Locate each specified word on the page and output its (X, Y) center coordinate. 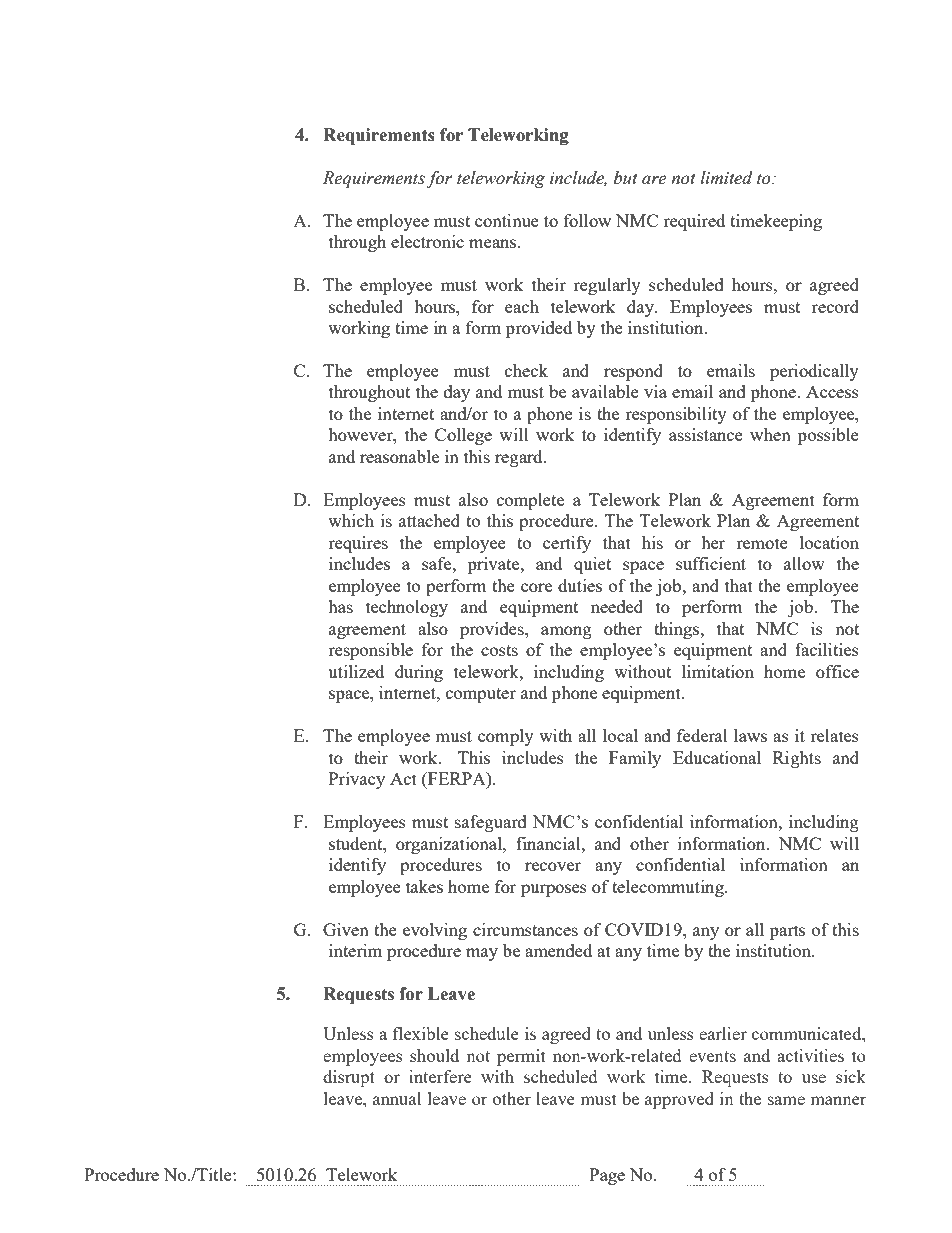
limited (726, 178)
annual (397, 1098)
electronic (427, 241)
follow (587, 220)
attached (429, 520)
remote (762, 543)
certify (567, 544)
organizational (450, 845)
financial (549, 843)
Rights (797, 759)
